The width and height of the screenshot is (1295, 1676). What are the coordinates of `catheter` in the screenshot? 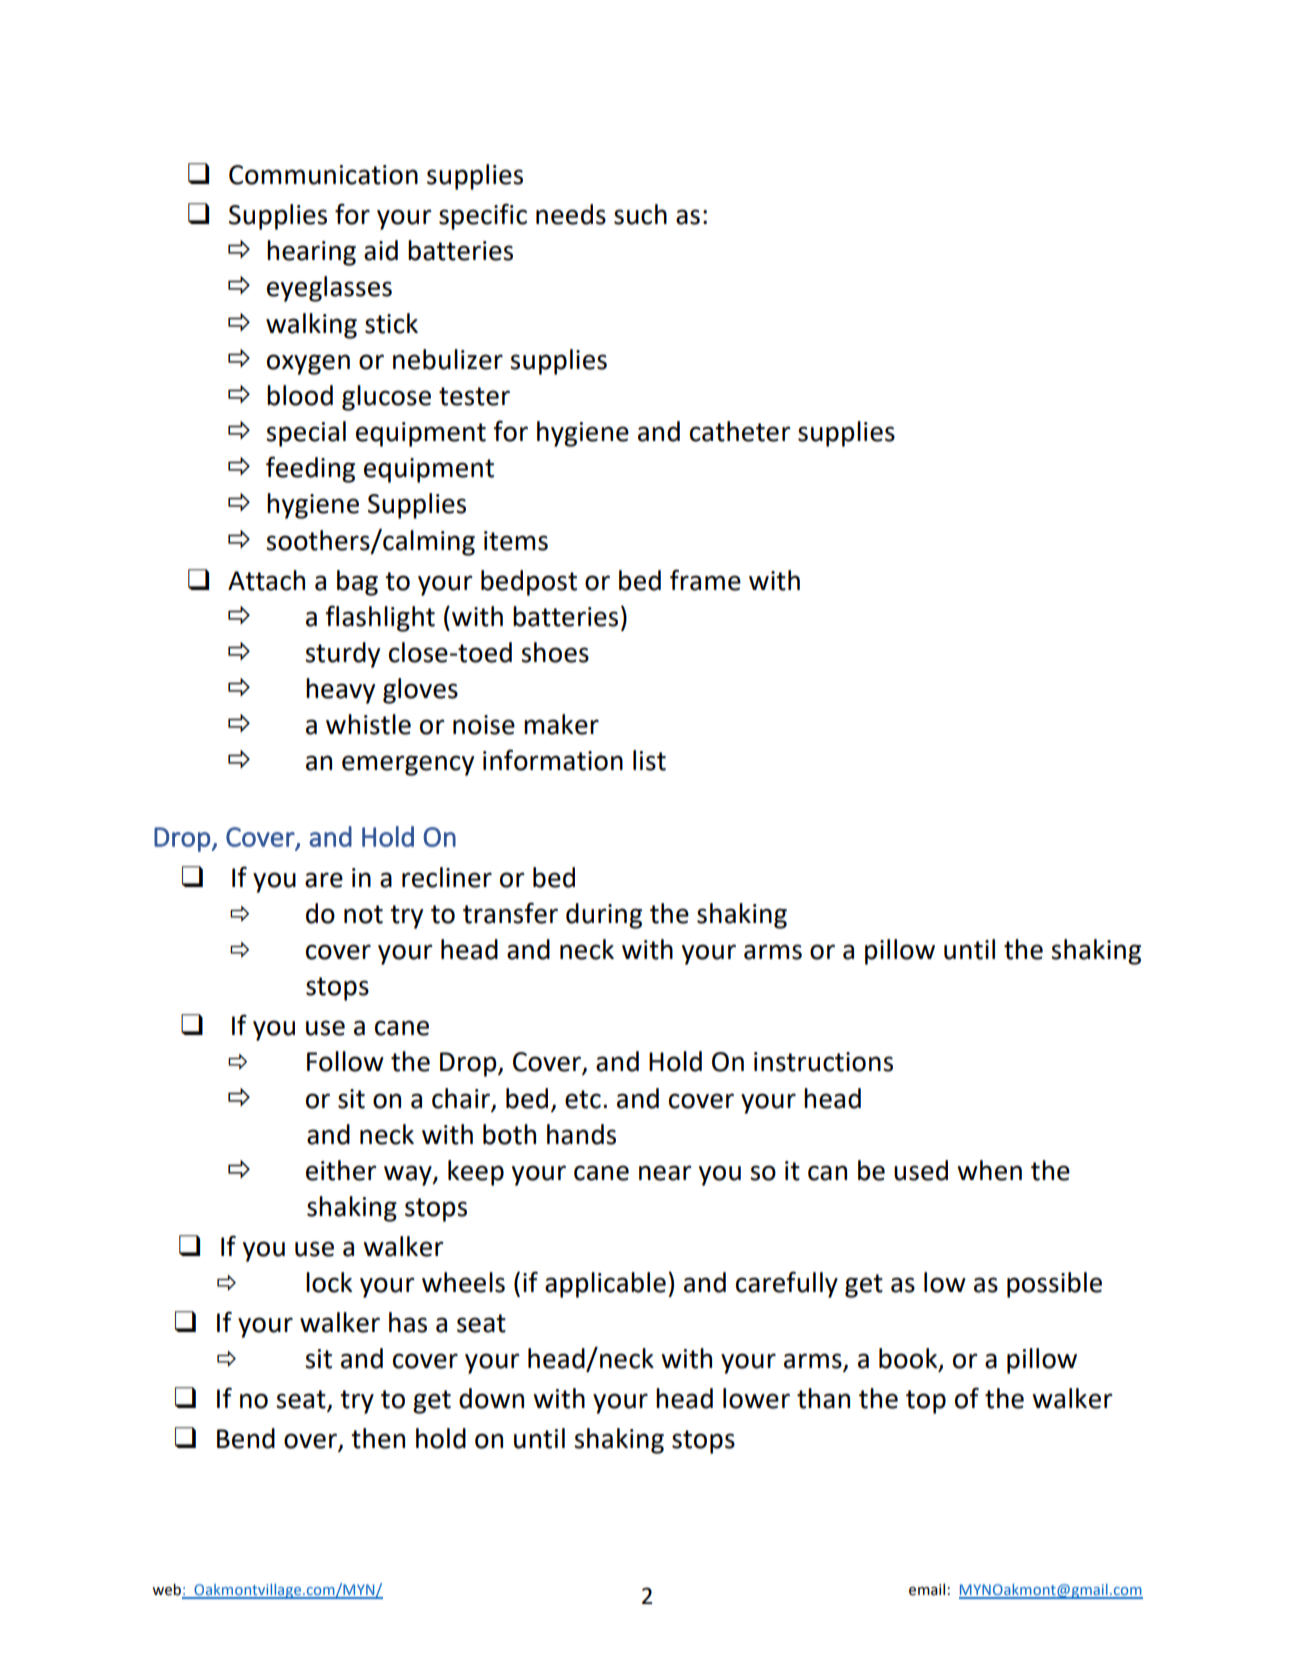 It's located at (740, 431).
